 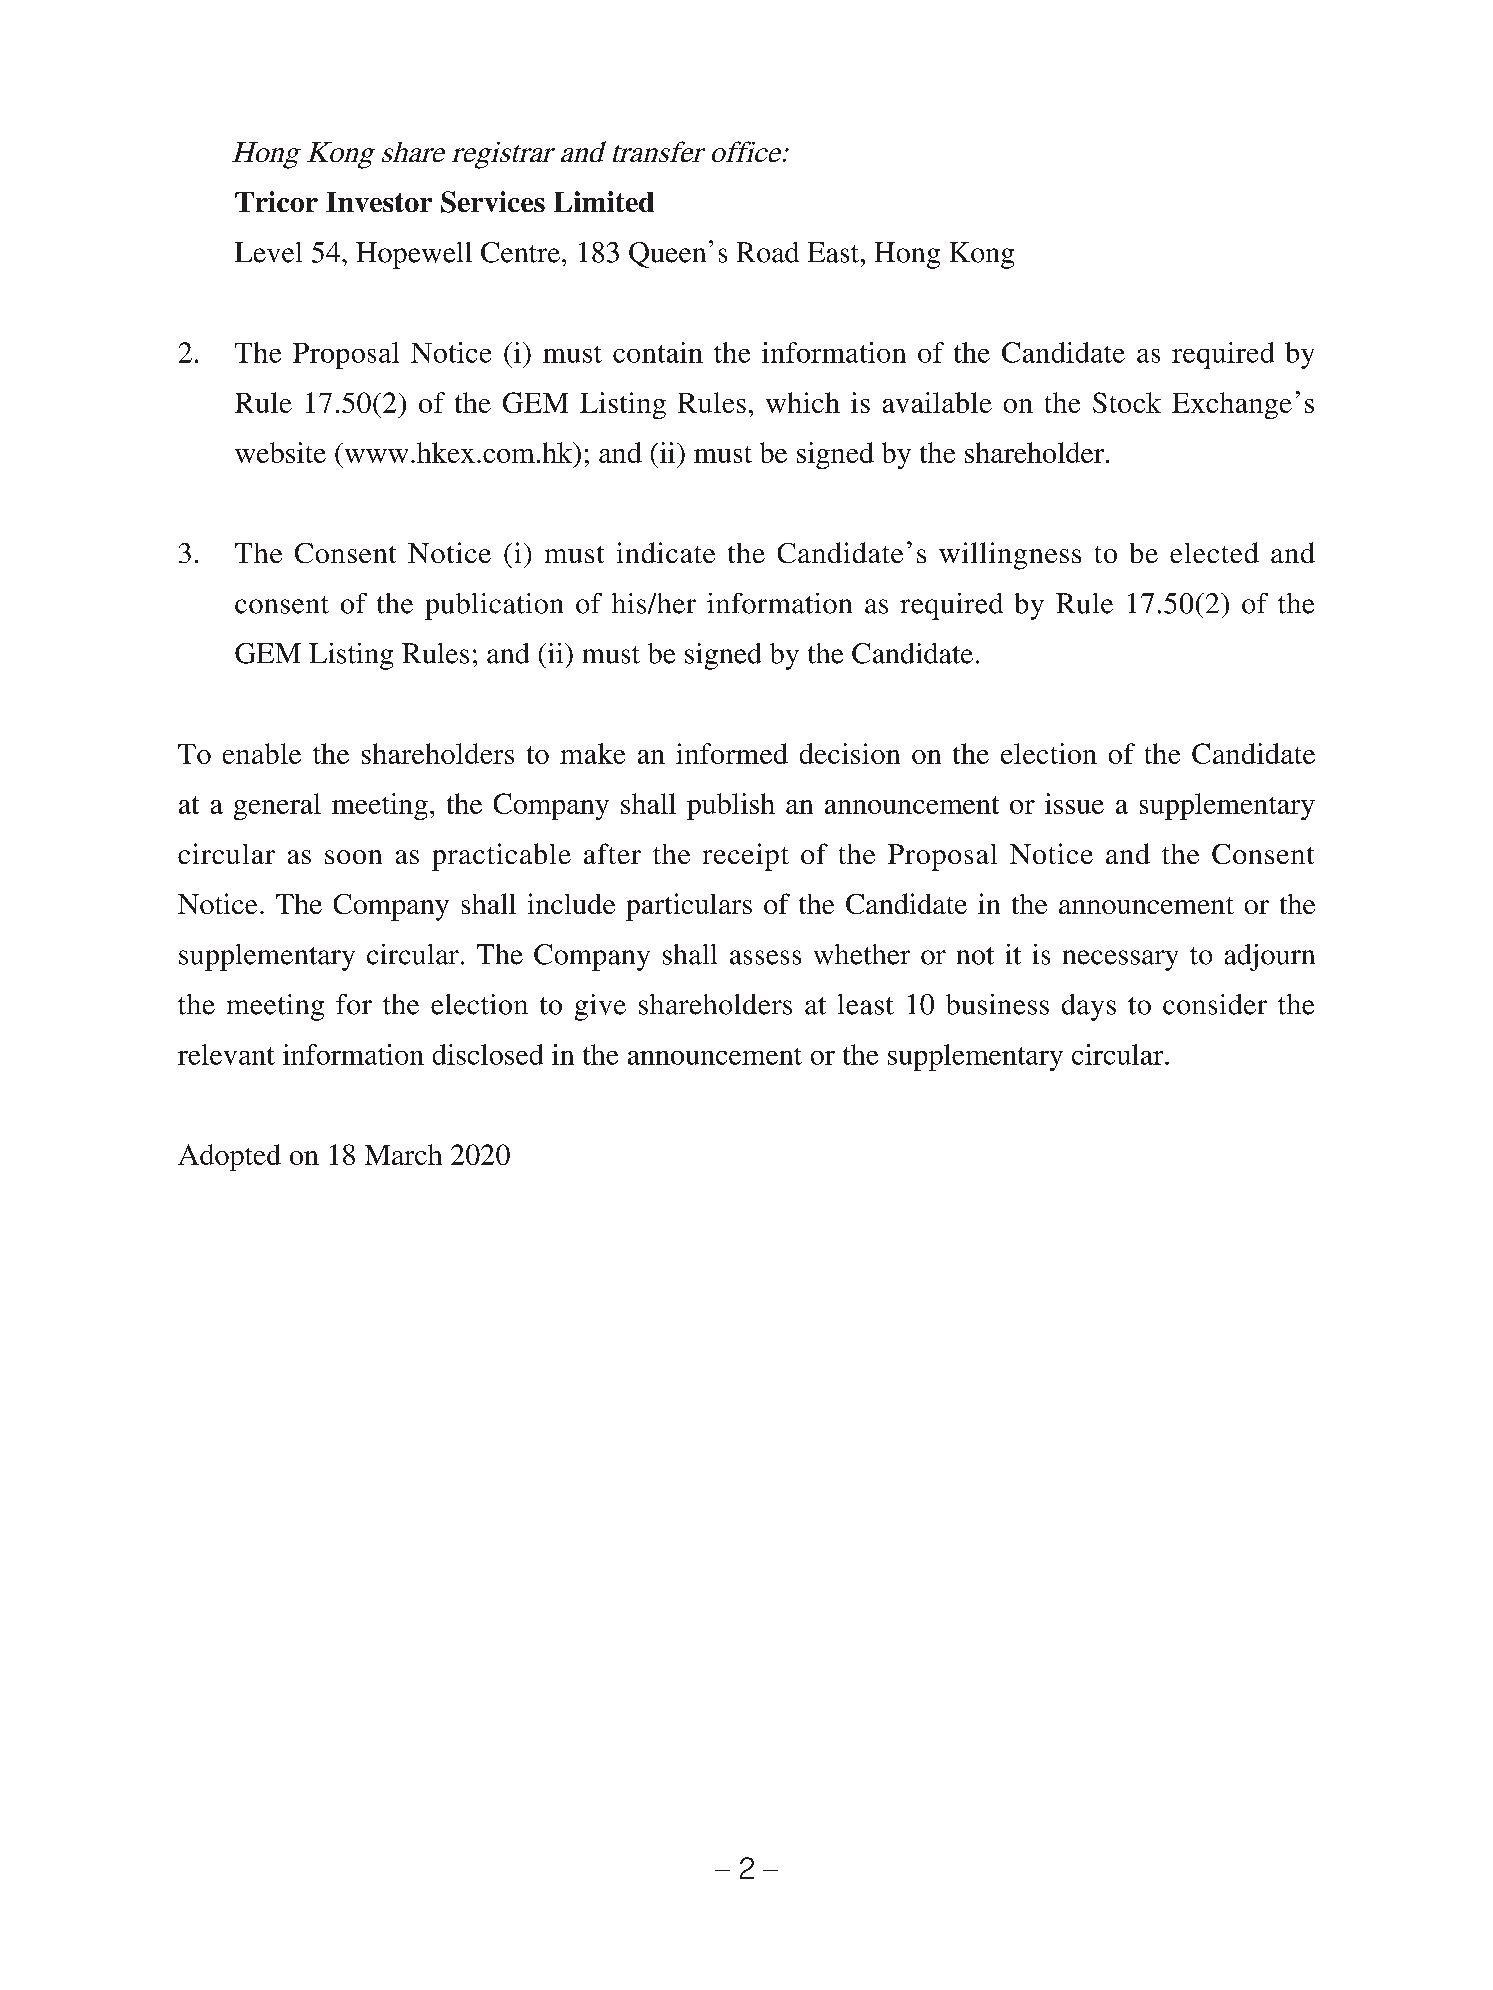 I want to click on Road, so click(x=768, y=252).
